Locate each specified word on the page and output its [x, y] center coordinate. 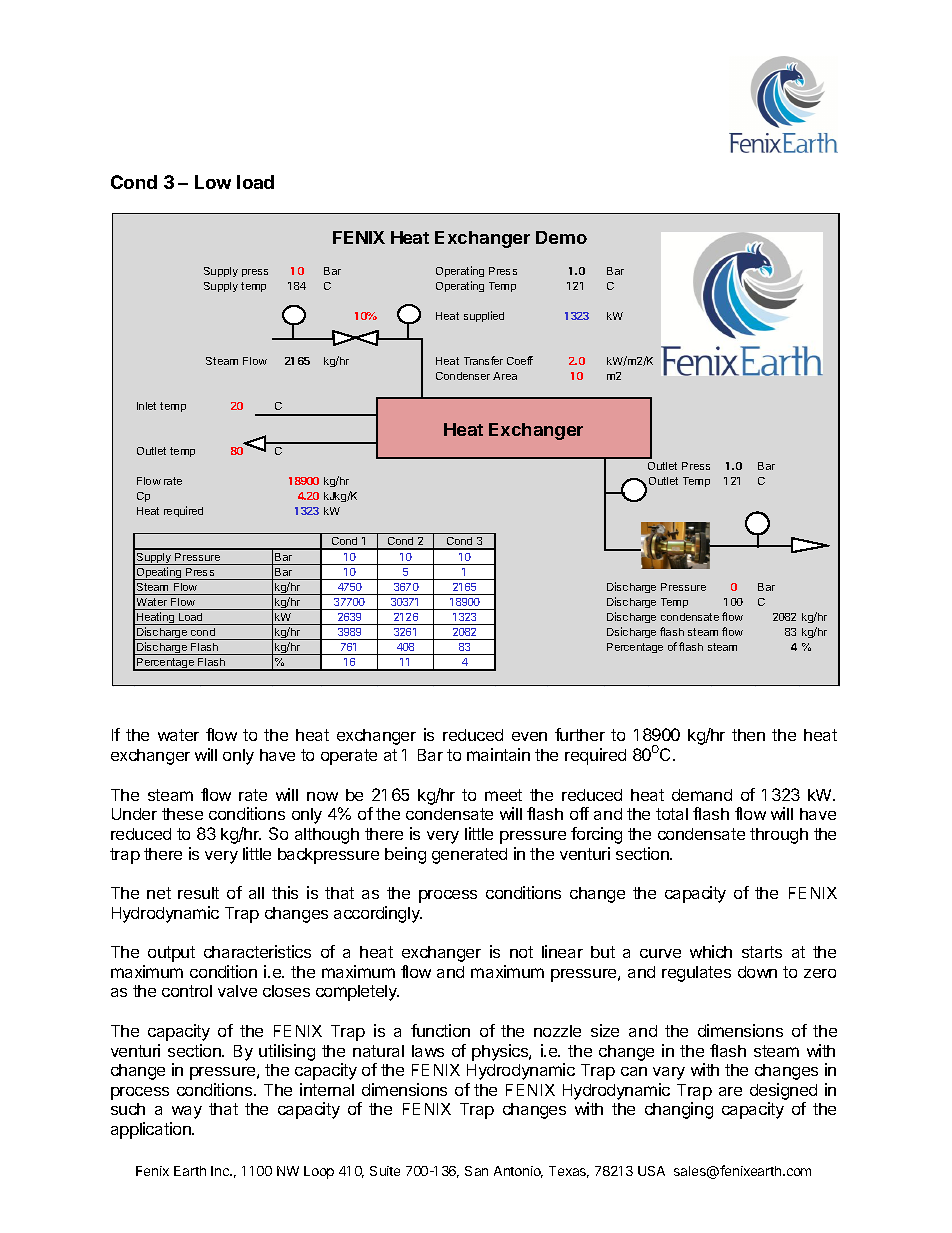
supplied [484, 316]
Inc [221, 1171]
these [182, 814]
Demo [561, 237]
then [748, 735]
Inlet [146, 406]
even [529, 736]
